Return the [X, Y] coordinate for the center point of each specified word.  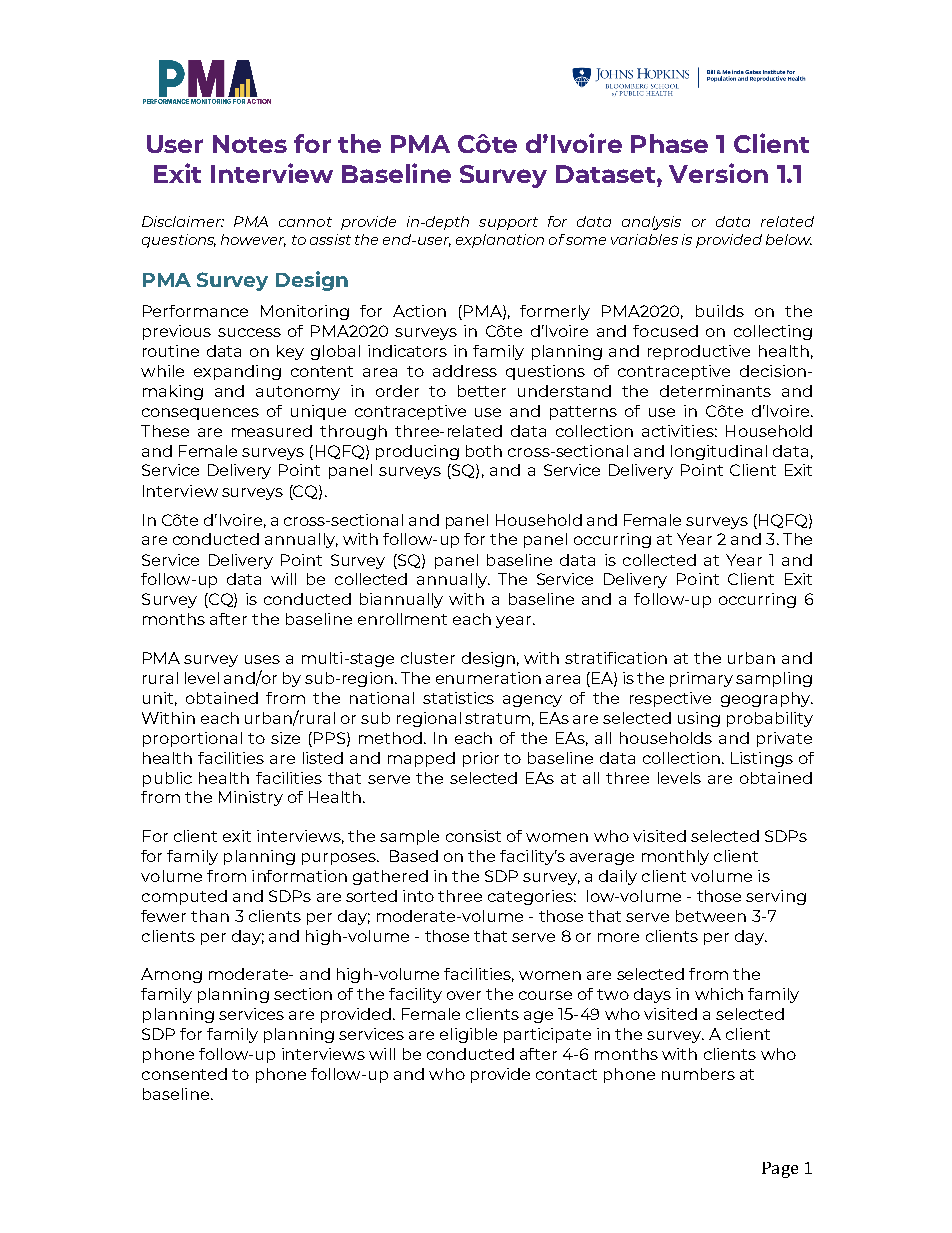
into [418, 896]
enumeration [488, 678]
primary [701, 679]
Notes [250, 144]
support [508, 223]
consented [184, 1074]
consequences [200, 414]
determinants [715, 391]
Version [718, 173]
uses [262, 659]
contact [566, 1074]
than [210, 916]
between [711, 916]
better [482, 391]
